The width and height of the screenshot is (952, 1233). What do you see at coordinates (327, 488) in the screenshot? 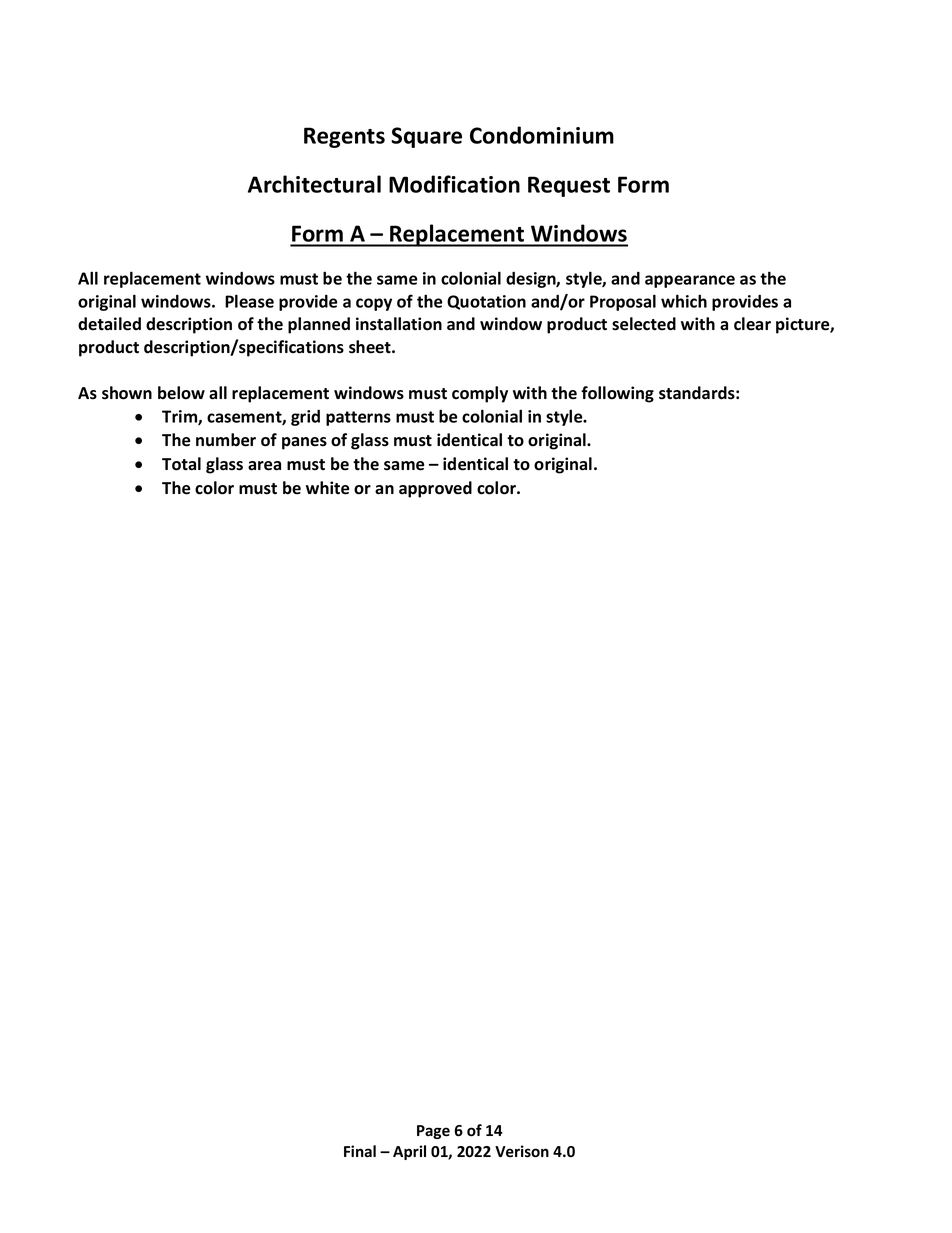
I see `white` at bounding box center [327, 488].
